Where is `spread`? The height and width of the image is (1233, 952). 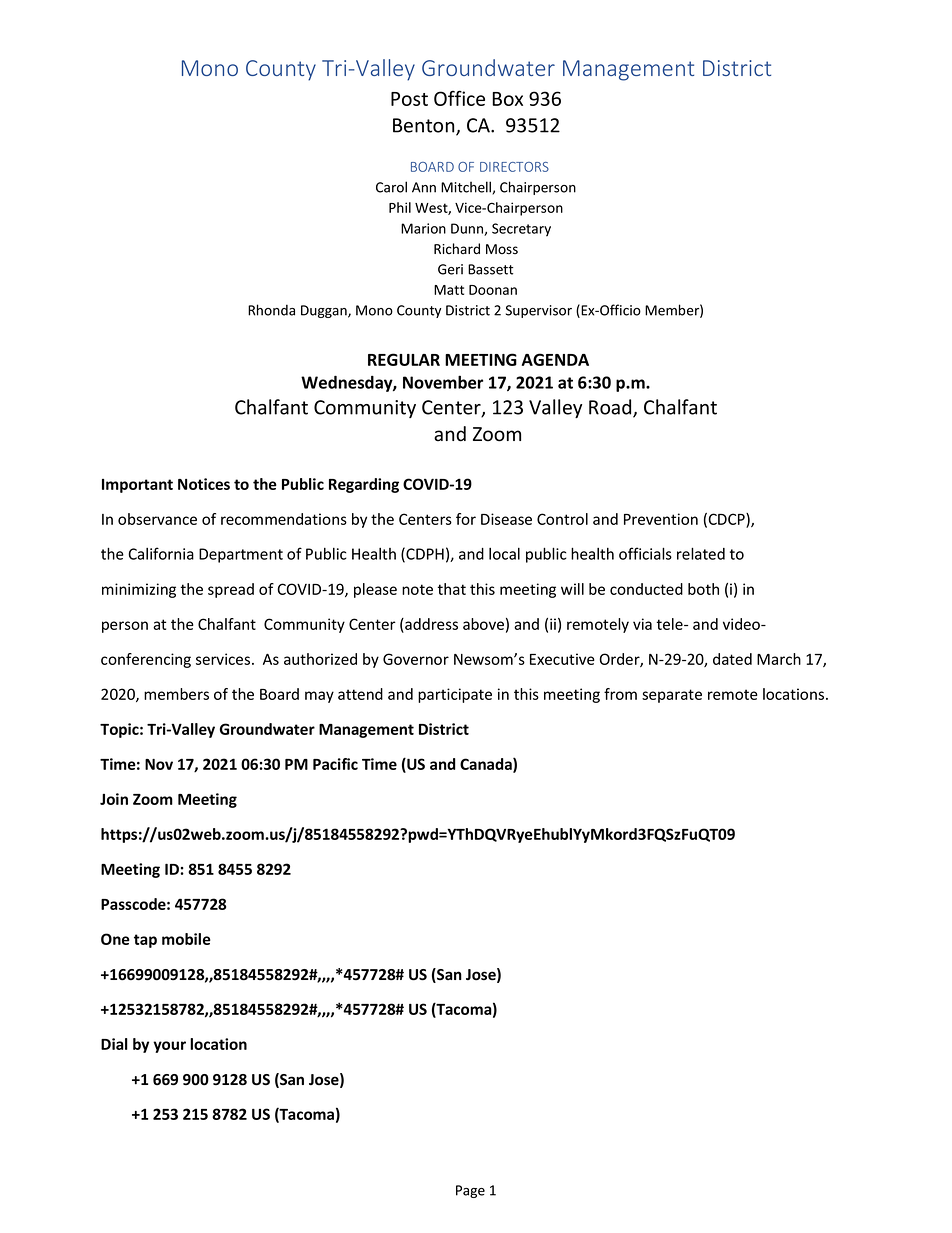 spread is located at coordinates (231, 590).
